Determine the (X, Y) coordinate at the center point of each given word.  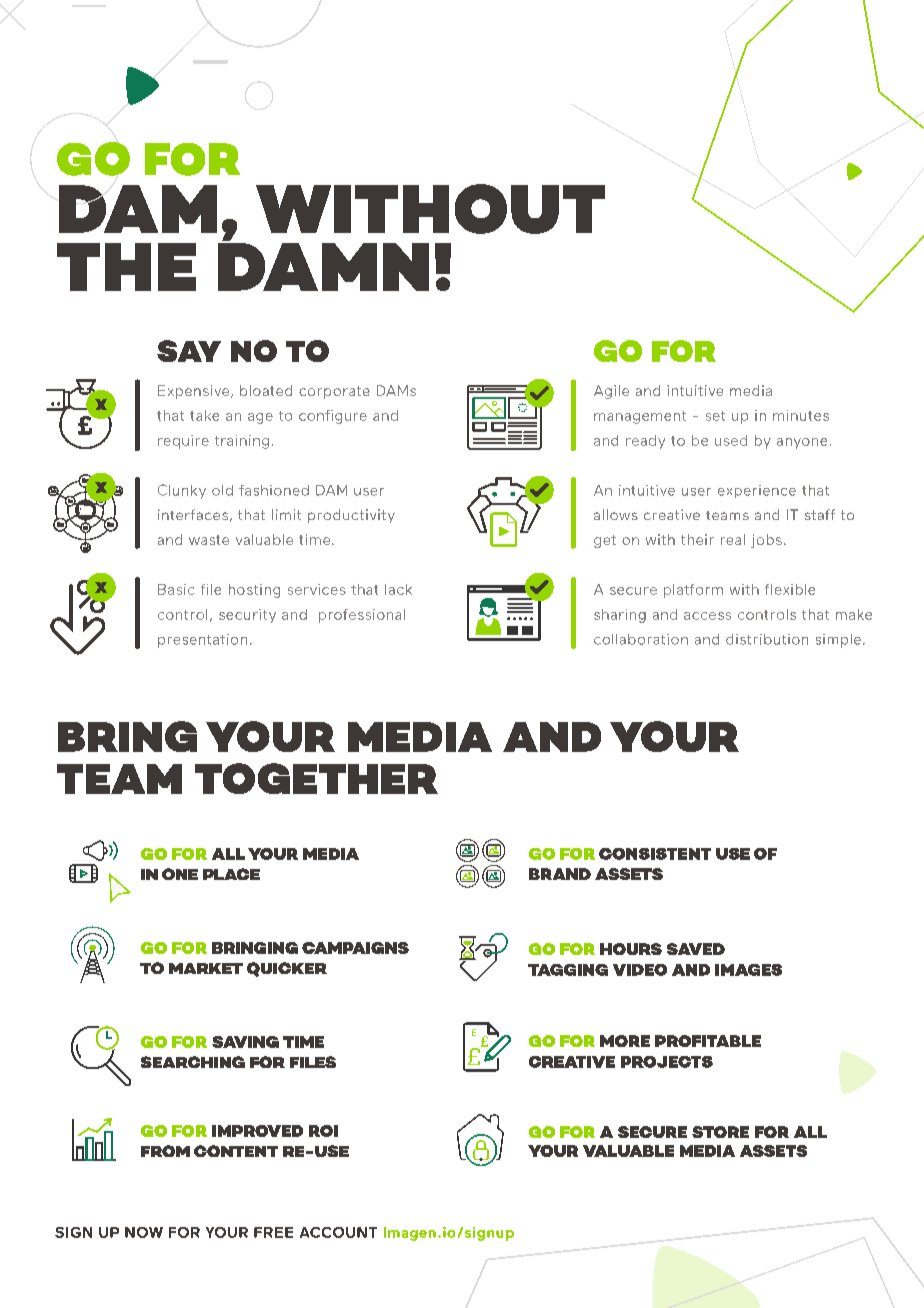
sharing (620, 616)
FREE (273, 1232)
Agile (611, 392)
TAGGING (568, 970)
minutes (801, 415)
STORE (720, 1132)
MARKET (206, 968)
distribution (767, 639)
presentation (202, 641)
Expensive (195, 392)
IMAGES (748, 970)
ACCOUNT (338, 1232)
